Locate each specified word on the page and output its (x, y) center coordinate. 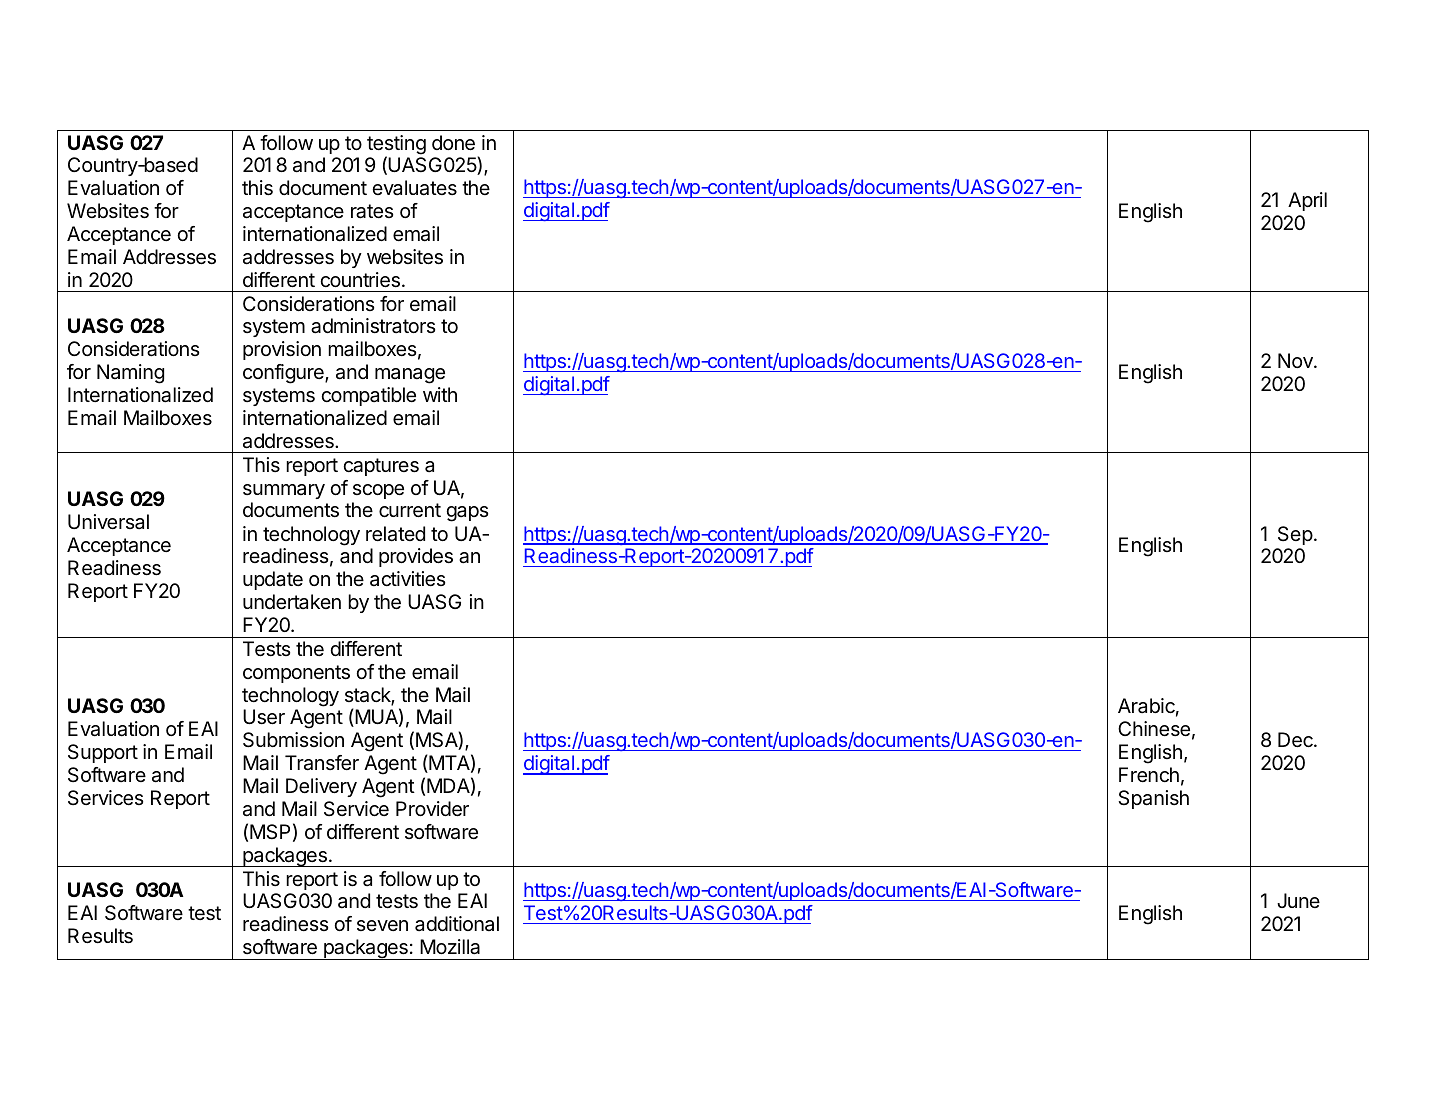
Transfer (322, 763)
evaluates (414, 188)
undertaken (292, 602)
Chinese (1154, 728)
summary (284, 491)
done (453, 143)
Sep (1295, 535)
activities (407, 579)
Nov (1296, 360)
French (1149, 774)
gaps (467, 514)
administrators (373, 326)
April (1307, 201)
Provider (432, 809)
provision (282, 350)
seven (382, 925)
